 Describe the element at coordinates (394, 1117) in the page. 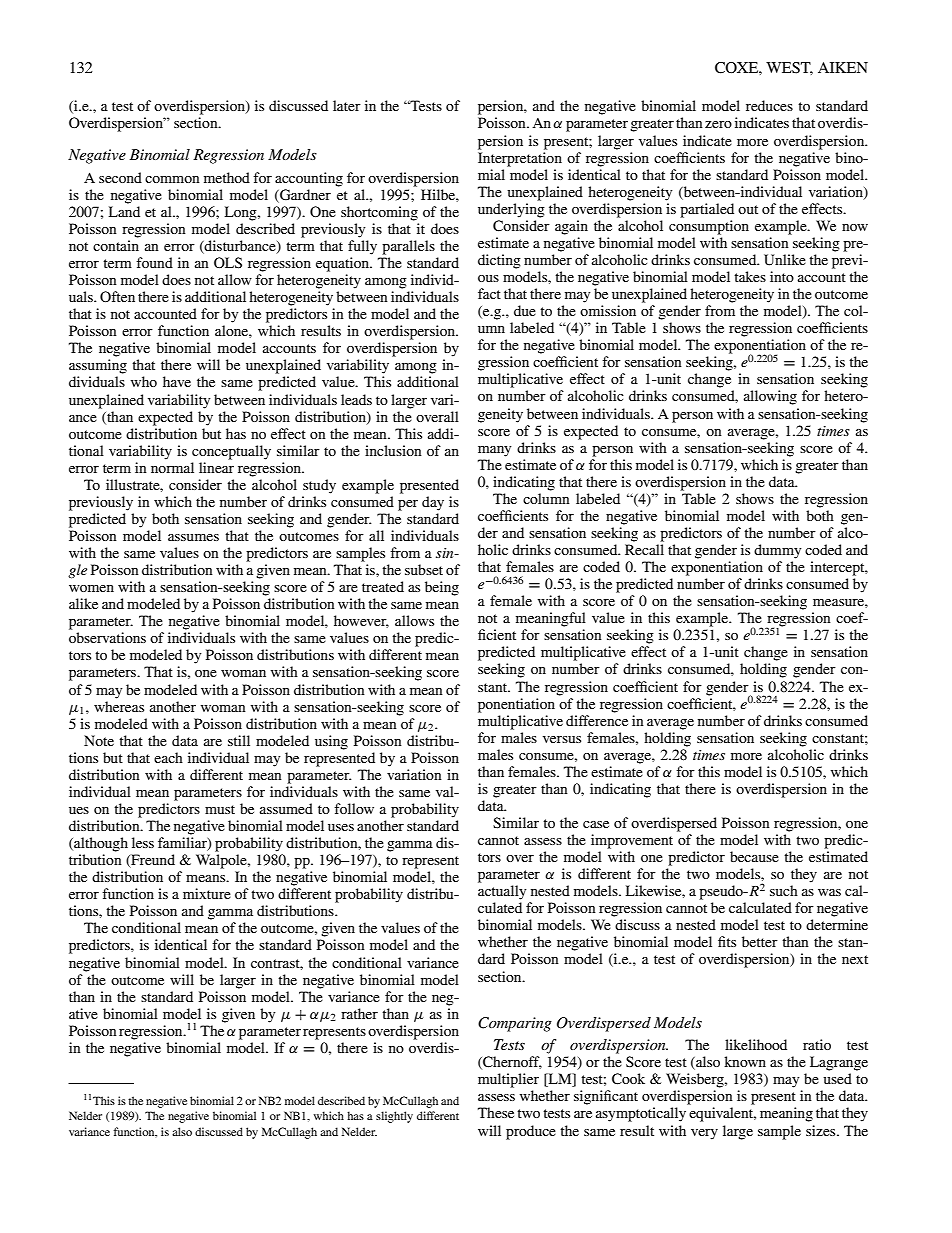

I see `slightly` at that location.
